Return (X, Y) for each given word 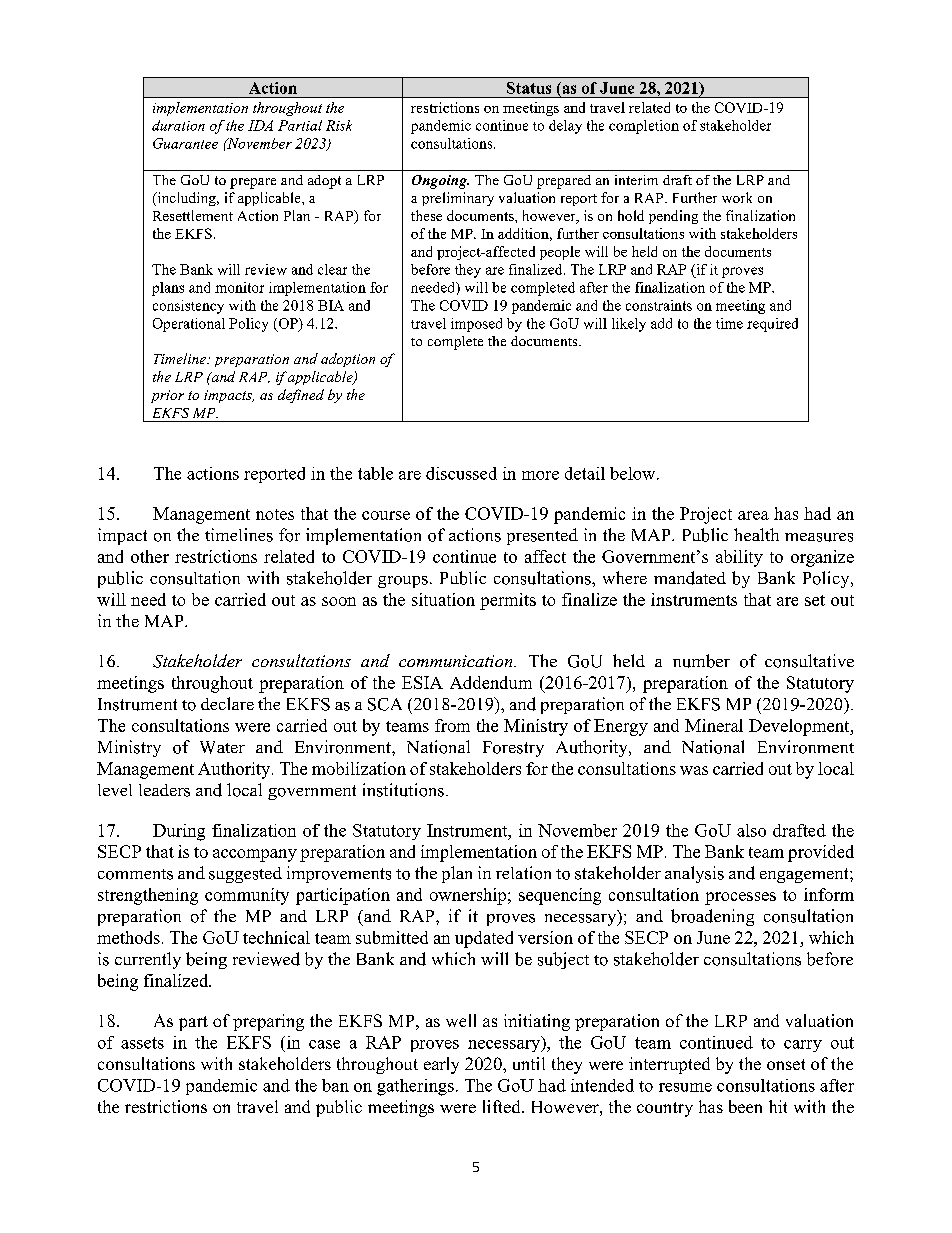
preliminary (458, 199)
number (701, 661)
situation (443, 599)
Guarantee (185, 143)
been (745, 1106)
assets (142, 1043)
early (441, 1065)
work (737, 197)
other (150, 556)
